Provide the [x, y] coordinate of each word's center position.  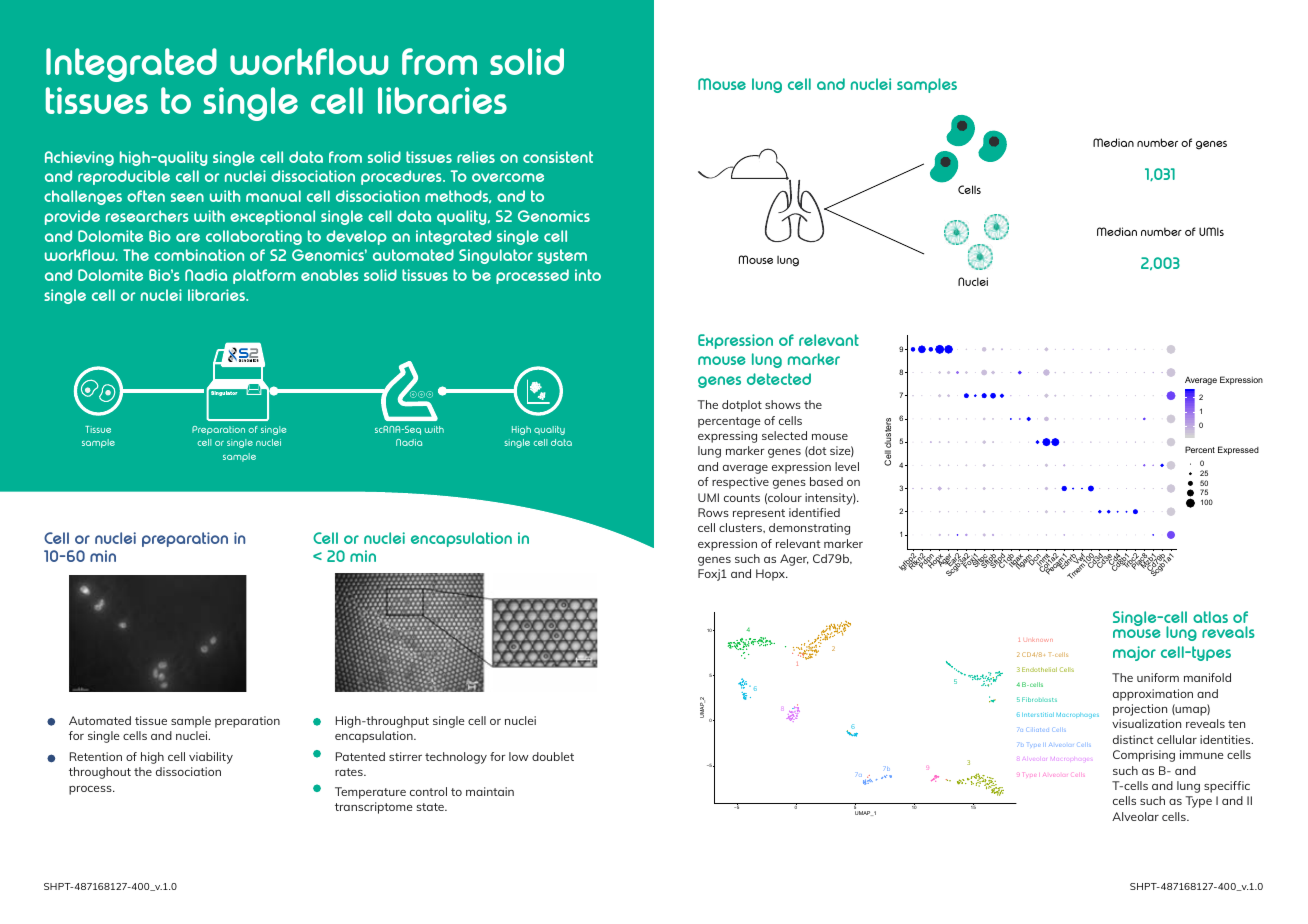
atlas [1210, 617]
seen [187, 197]
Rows [713, 512]
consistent [558, 157]
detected [779, 379]
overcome [508, 177]
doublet [553, 756]
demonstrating [809, 529]
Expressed [1238, 450]
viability [211, 758]
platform [264, 276]
